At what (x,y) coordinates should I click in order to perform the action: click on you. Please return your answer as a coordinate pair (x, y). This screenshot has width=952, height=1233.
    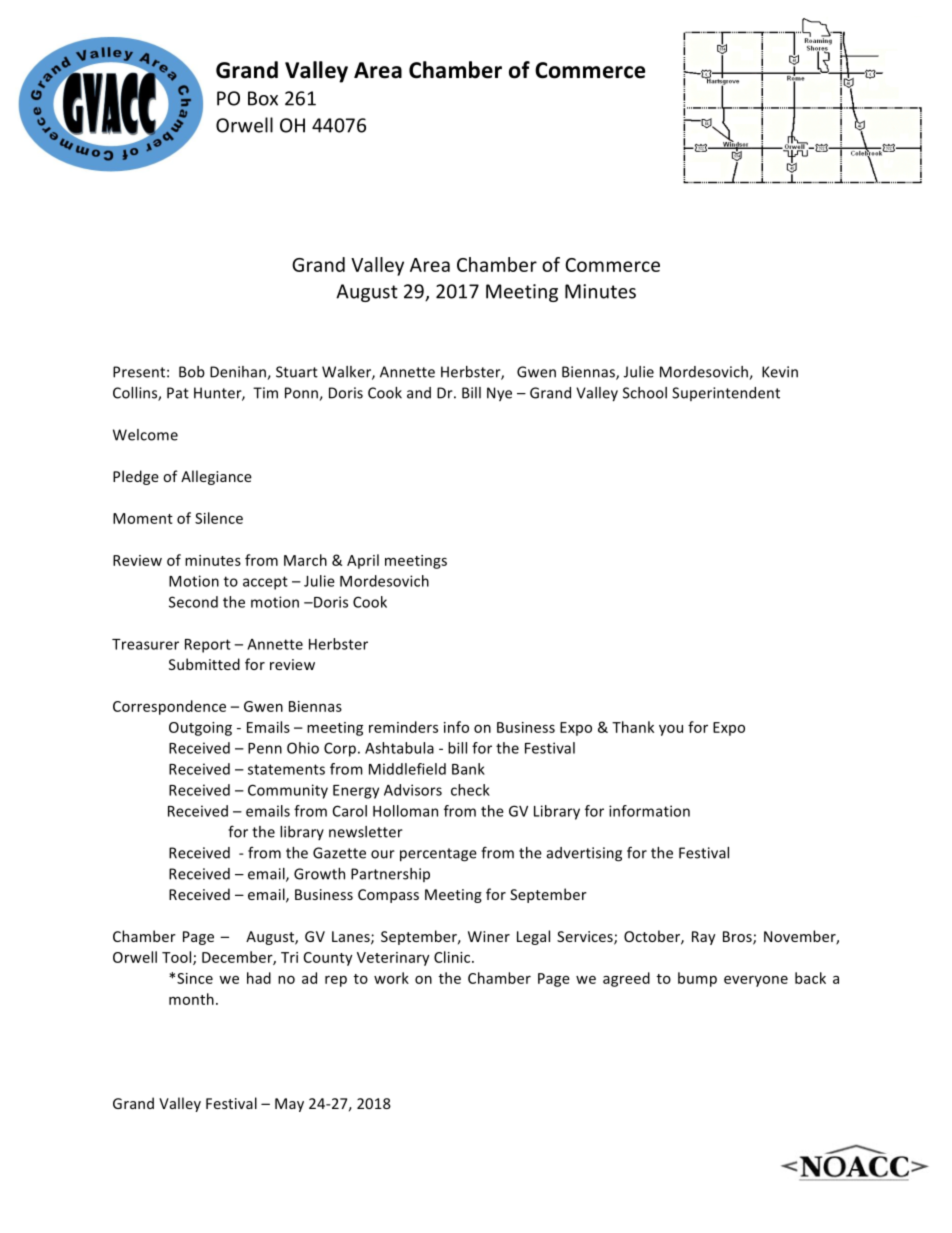
    Looking at the image, I should click on (671, 730).
